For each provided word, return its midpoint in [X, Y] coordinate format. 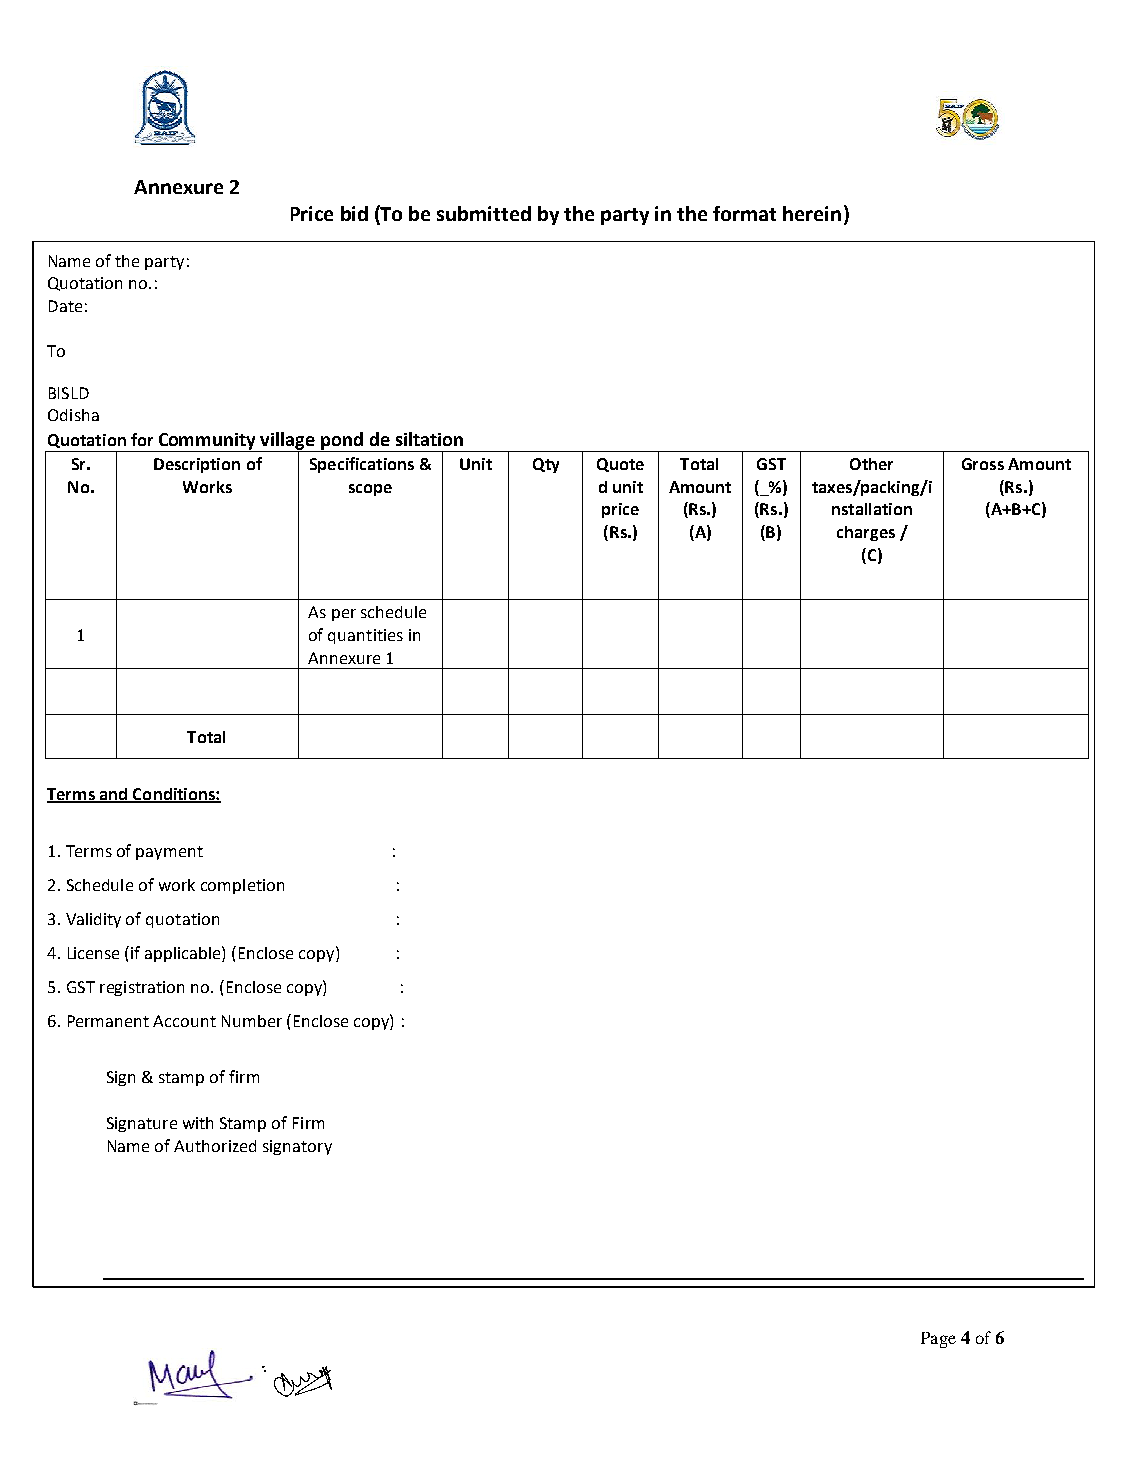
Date [65, 306]
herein [812, 213]
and [113, 795]
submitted [484, 213]
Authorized [215, 1146]
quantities [365, 636]
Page [938, 1340]
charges [866, 533]
